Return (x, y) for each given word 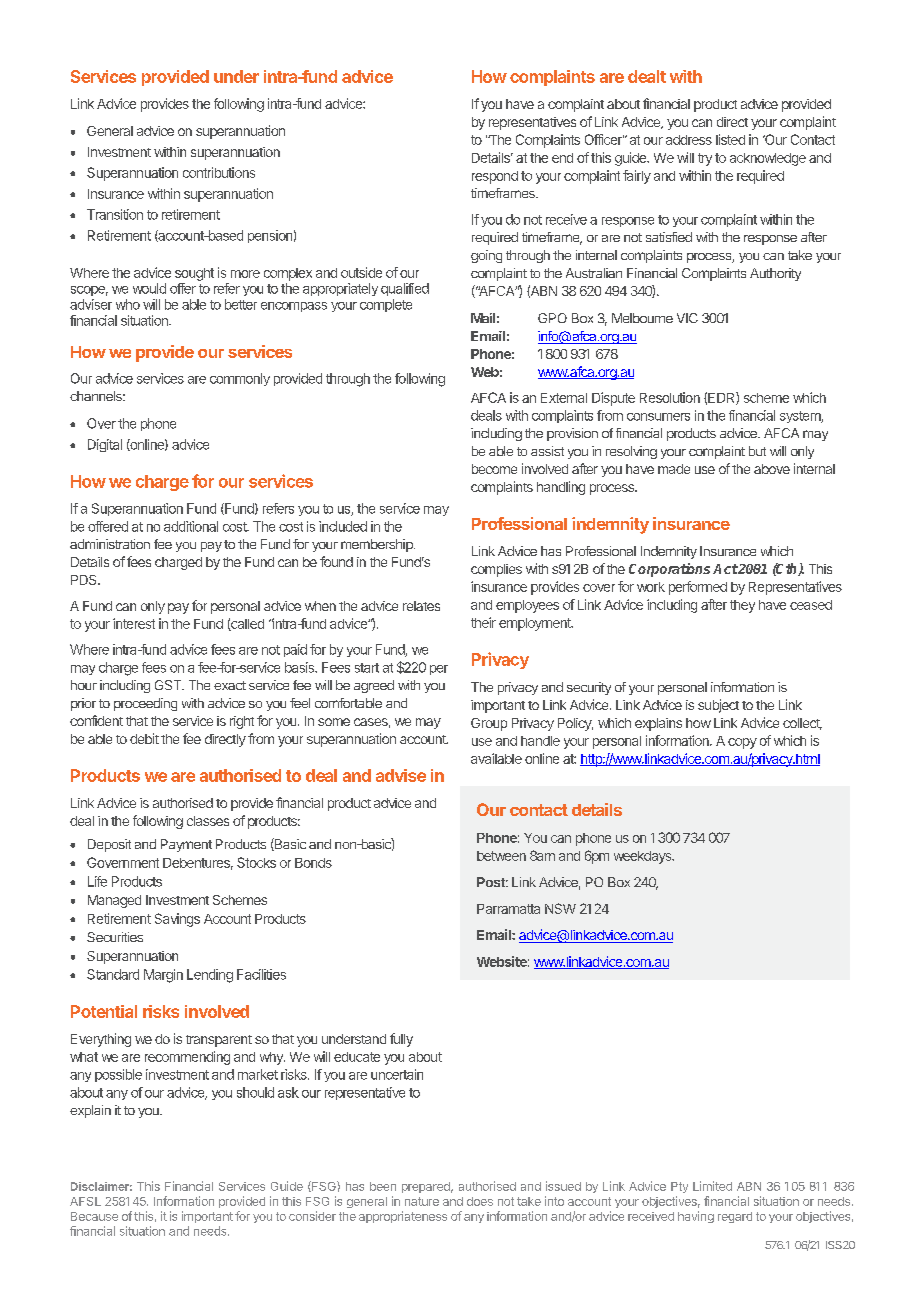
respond (495, 177)
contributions (219, 172)
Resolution (670, 397)
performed (698, 588)
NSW (560, 908)
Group (489, 724)
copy (742, 743)
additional (191, 526)
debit (144, 738)
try (705, 159)
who (128, 304)
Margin (163, 976)
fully (401, 1040)
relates (421, 606)
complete (386, 305)
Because (94, 1216)
